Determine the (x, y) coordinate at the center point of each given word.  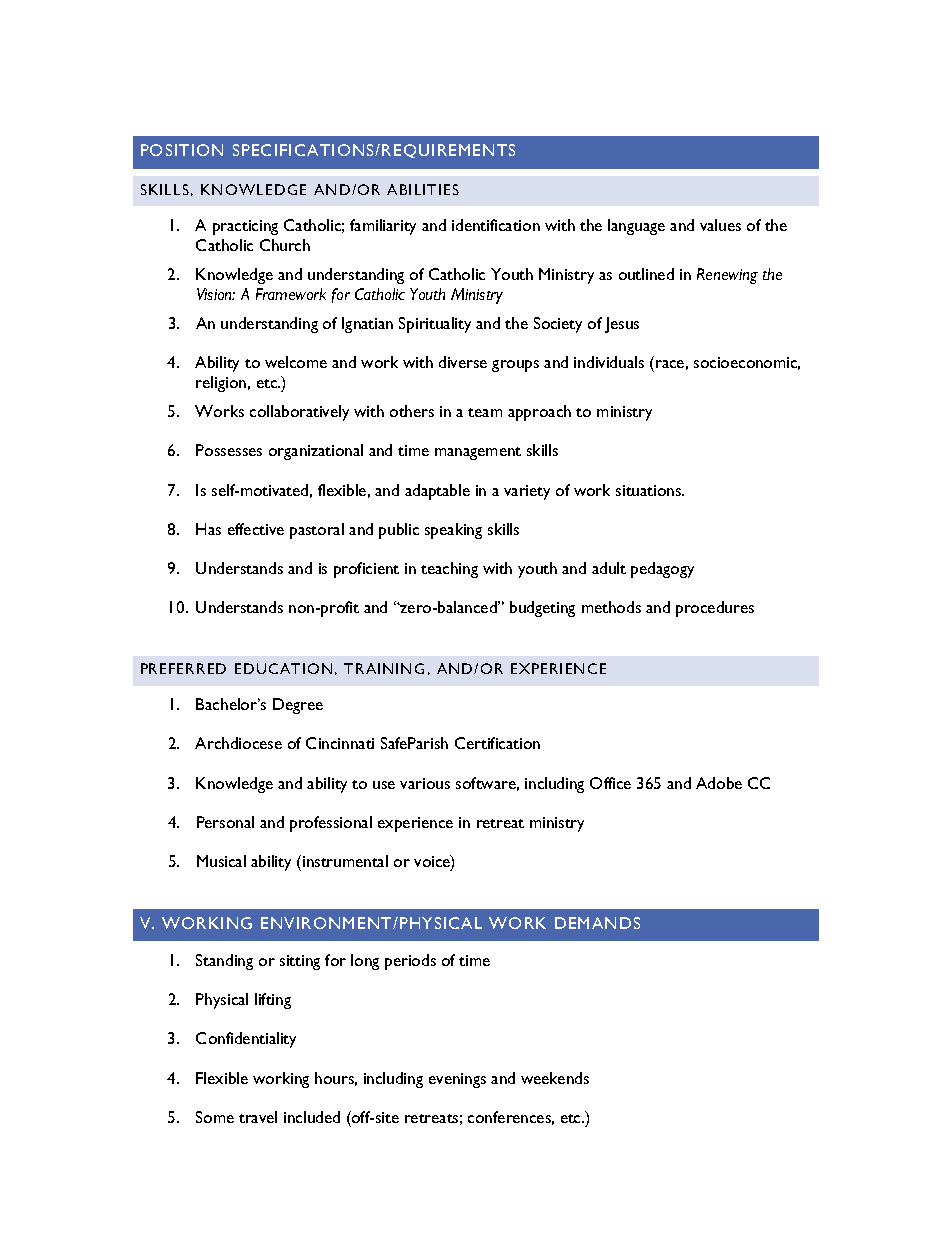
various (425, 783)
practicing (245, 227)
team (485, 412)
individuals (609, 362)
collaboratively (299, 413)
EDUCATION (283, 668)
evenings (457, 1080)
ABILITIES (423, 189)
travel (258, 1117)
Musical (221, 861)
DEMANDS (597, 923)
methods (611, 607)
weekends (555, 1078)
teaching (449, 570)
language (636, 227)
